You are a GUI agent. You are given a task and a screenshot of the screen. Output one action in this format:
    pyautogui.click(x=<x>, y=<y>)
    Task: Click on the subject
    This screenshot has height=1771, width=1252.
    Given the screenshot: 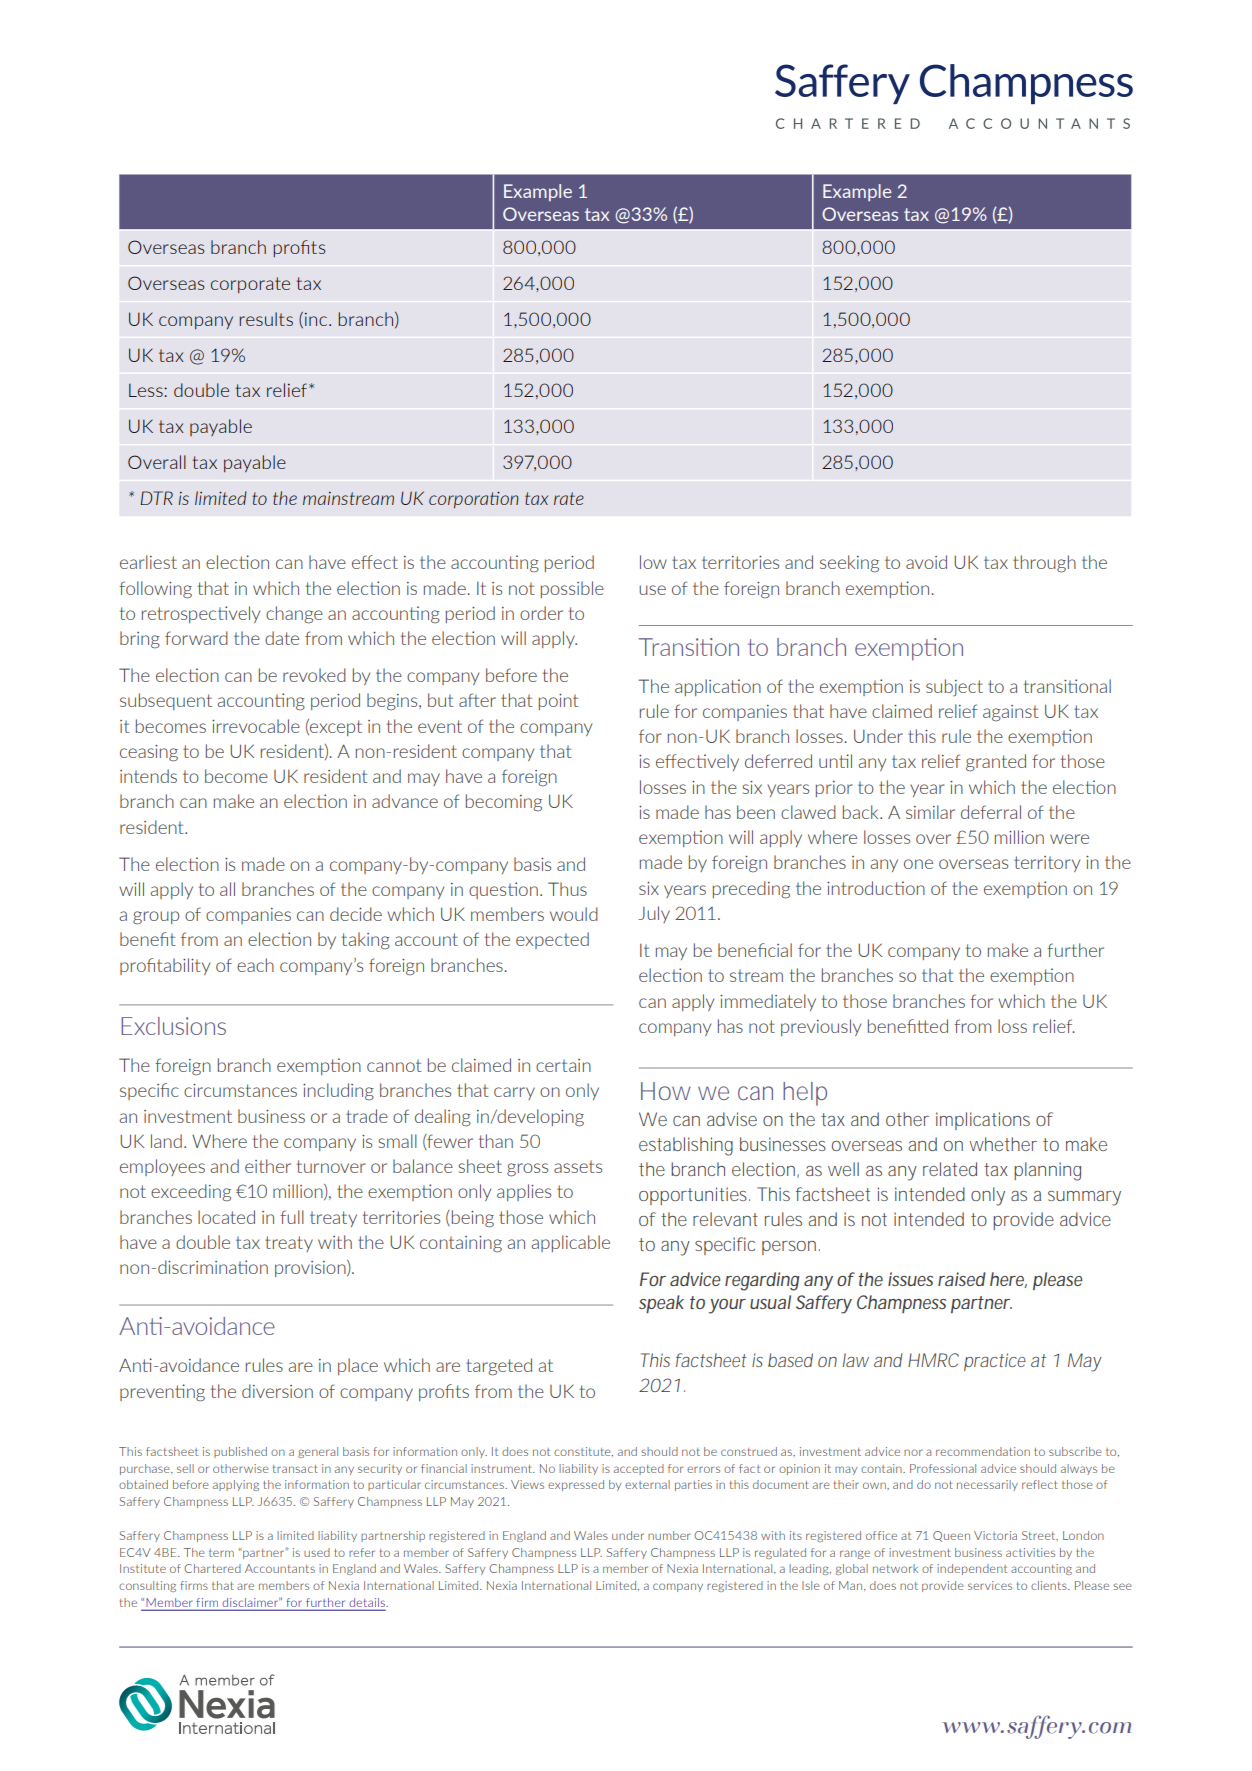 What is the action you would take?
    pyautogui.click(x=954, y=687)
